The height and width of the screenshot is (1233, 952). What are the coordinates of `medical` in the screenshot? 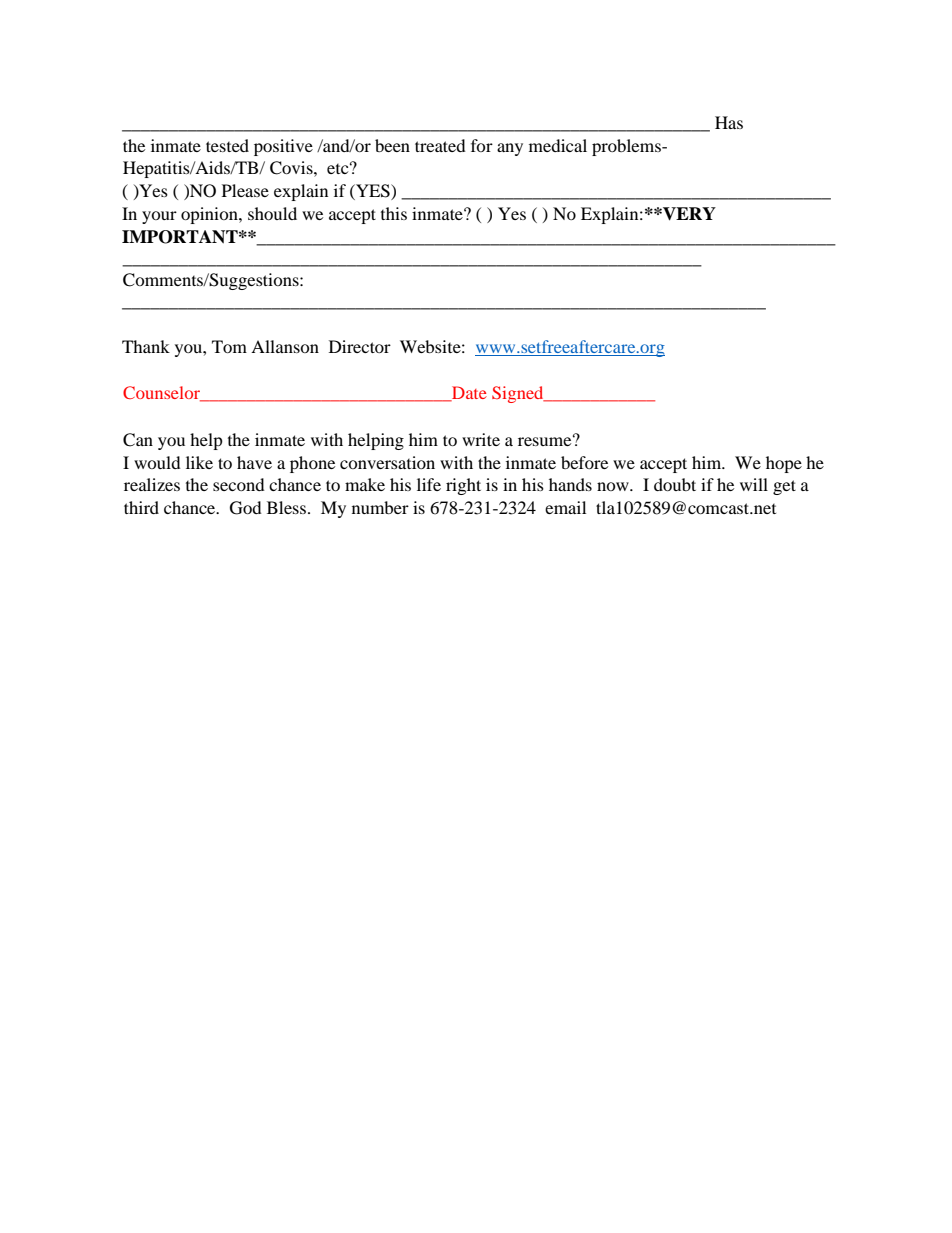 It's located at (558, 145).
